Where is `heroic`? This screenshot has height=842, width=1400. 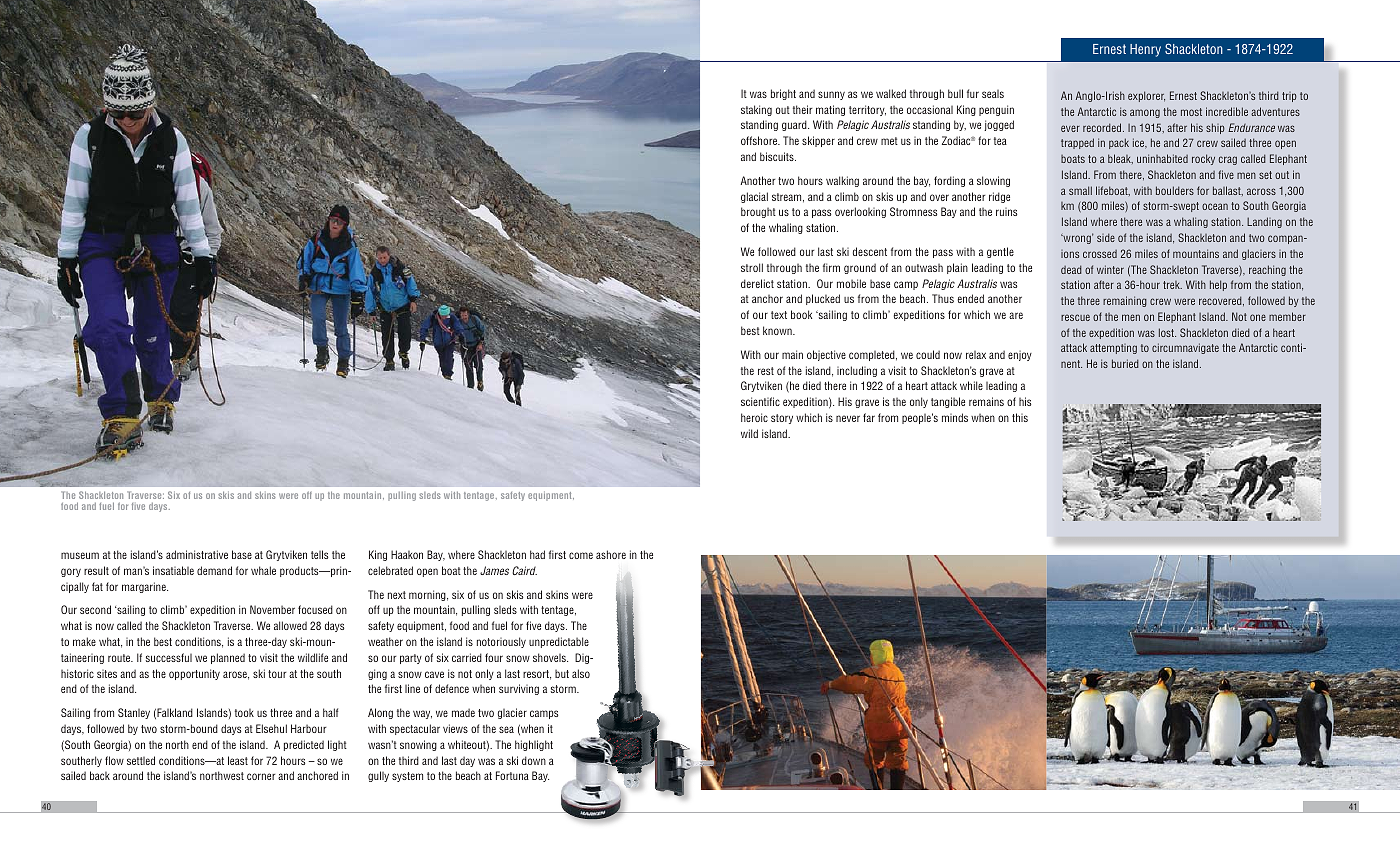
heroic is located at coordinates (754, 417).
